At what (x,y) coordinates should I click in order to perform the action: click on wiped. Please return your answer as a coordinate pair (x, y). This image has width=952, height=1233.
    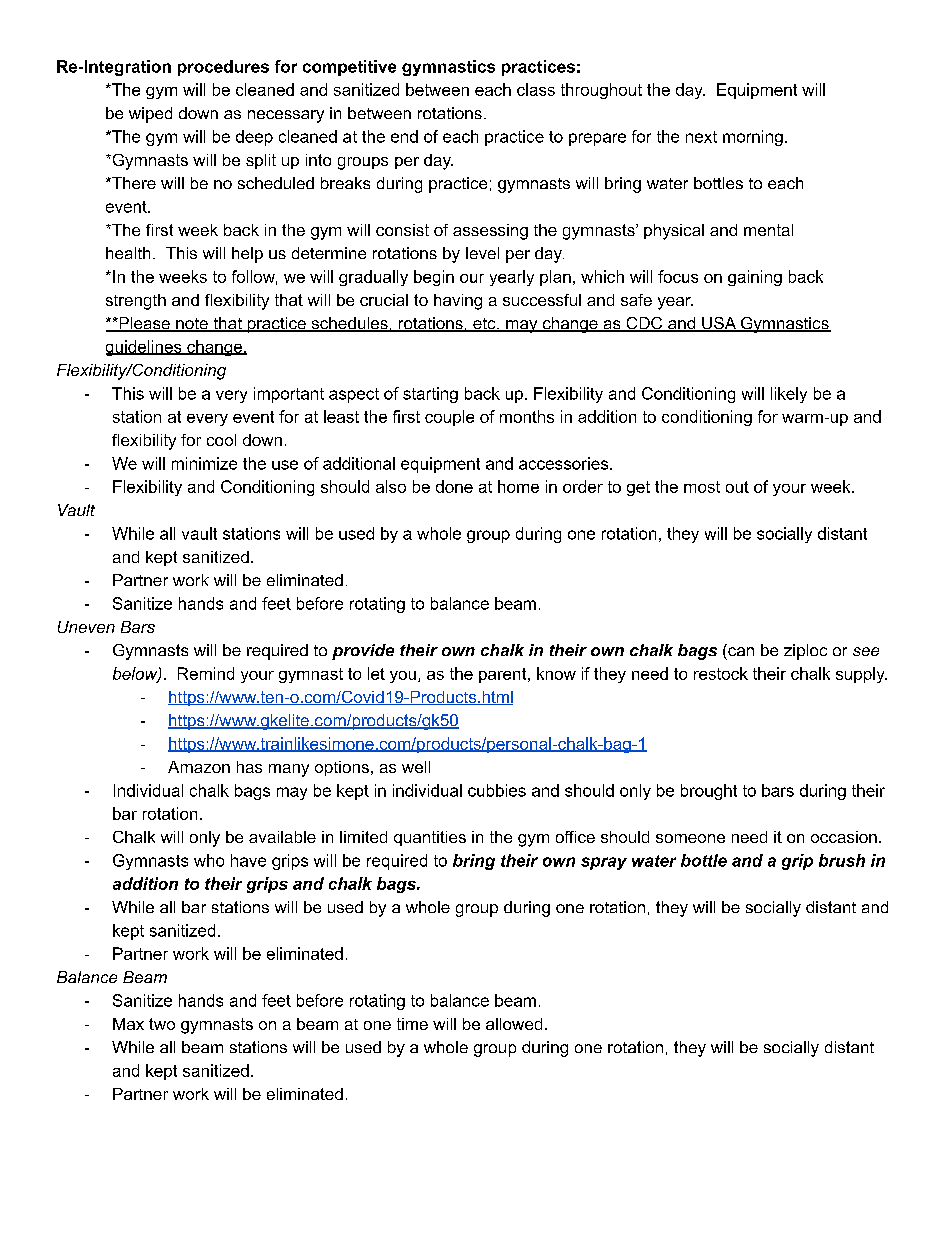
    Looking at the image, I should click on (150, 115).
